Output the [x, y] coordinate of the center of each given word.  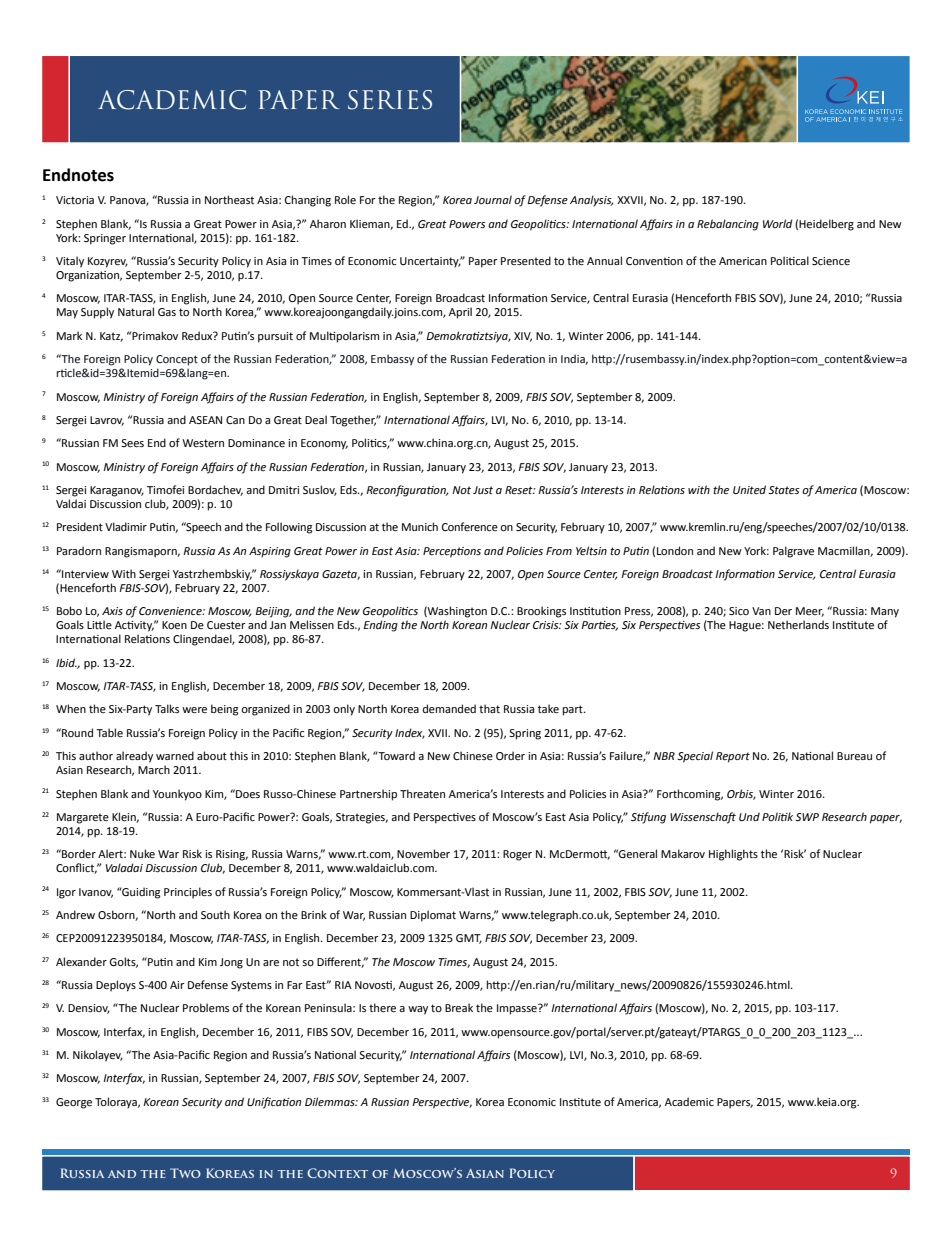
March [154, 769]
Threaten [422, 793]
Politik [777, 816]
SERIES [390, 100]
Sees [132, 443]
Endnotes [78, 175]
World [778, 223]
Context [337, 1173]
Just [483, 490]
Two [185, 1173]
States [784, 490]
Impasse [518, 1009]
